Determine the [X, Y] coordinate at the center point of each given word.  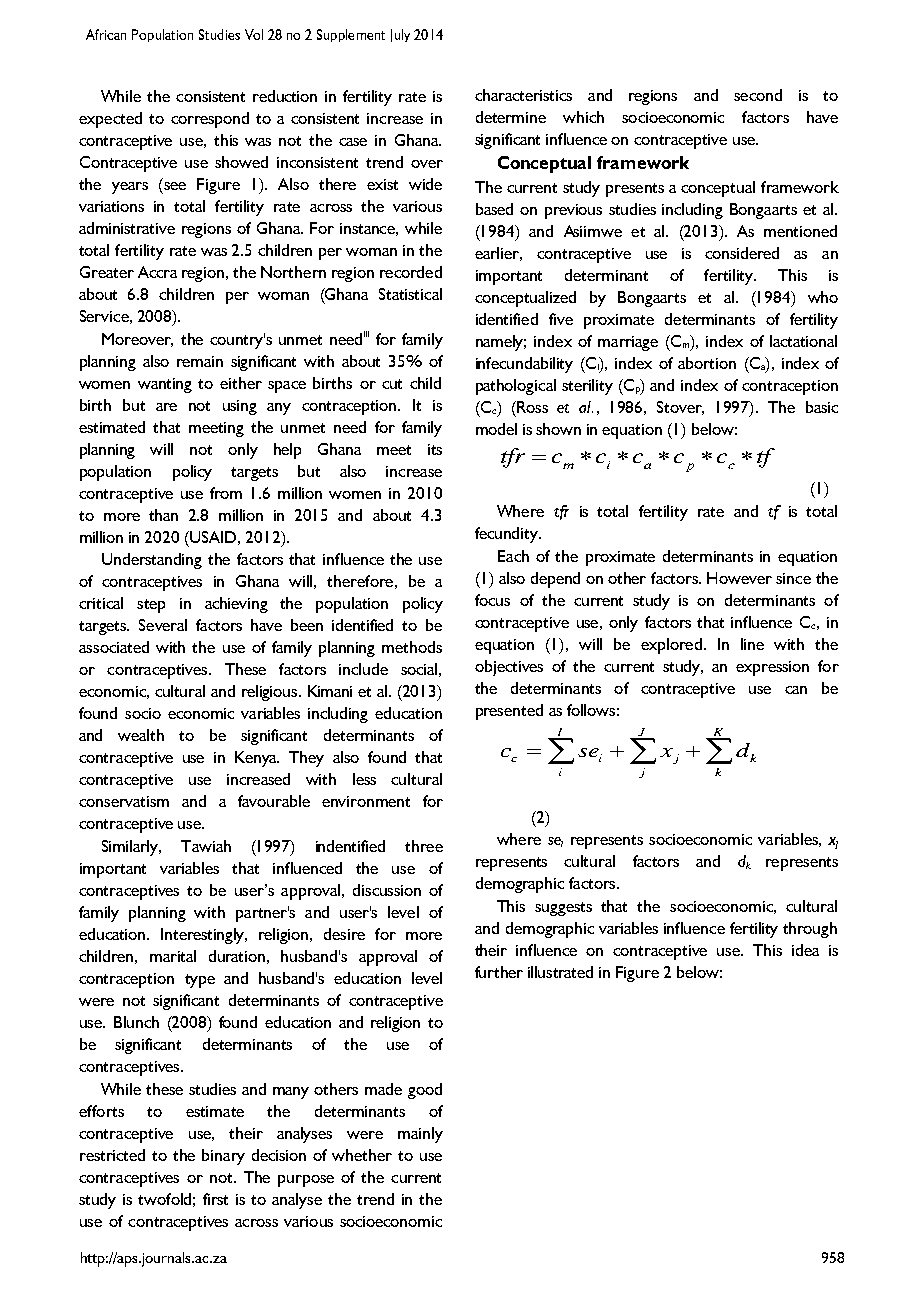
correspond [210, 120]
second [758, 95]
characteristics [523, 95]
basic [822, 407]
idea [805, 950]
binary [223, 1157]
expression [772, 668]
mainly [420, 1135]
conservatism [124, 801]
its [435, 449]
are [166, 407]
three [424, 846]
